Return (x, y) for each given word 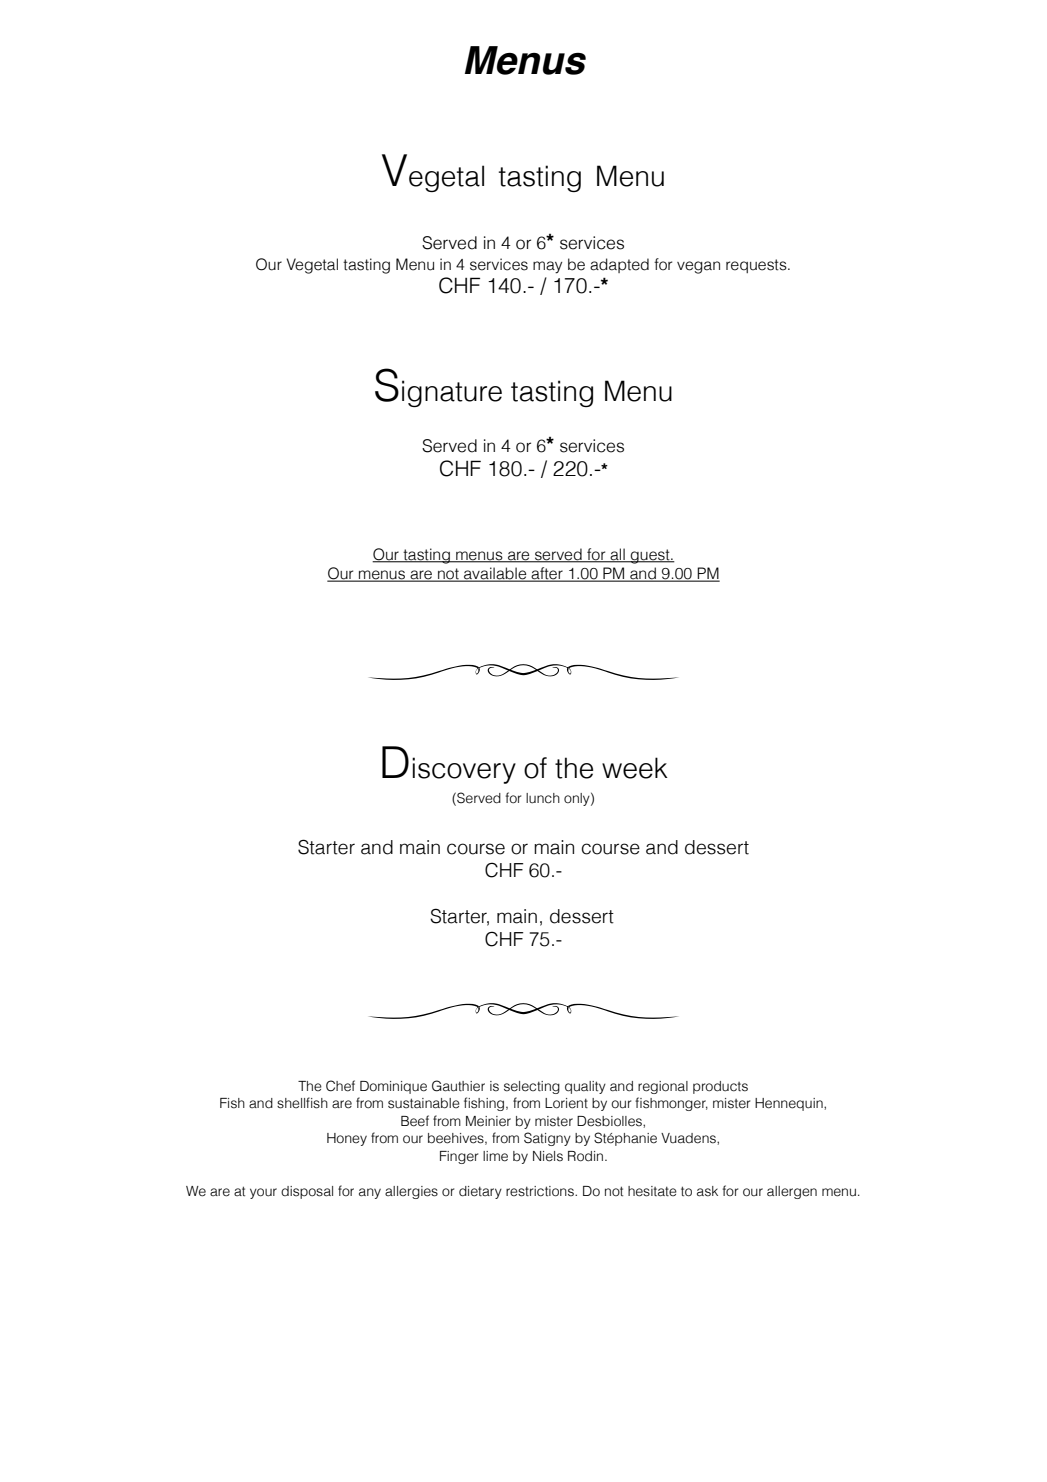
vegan (698, 267)
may (547, 267)
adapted (619, 265)
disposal (307, 1192)
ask (707, 1191)
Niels (548, 1156)
